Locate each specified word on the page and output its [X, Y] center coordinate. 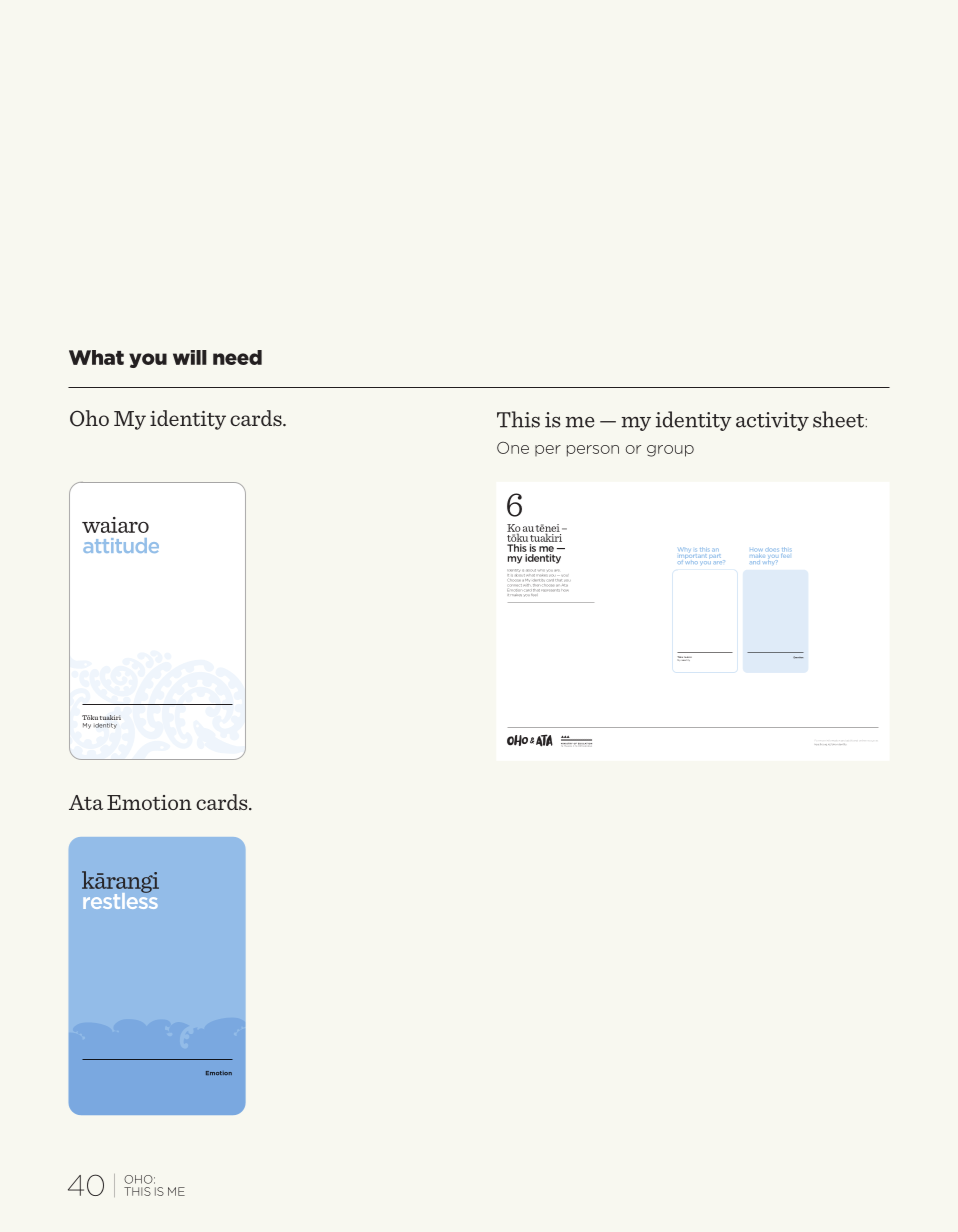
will [190, 357]
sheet [840, 419]
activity [772, 421]
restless [120, 899]
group [670, 451]
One [513, 448]
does [773, 550]
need [237, 357]
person [593, 451]
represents [550, 590]
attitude [121, 545]
